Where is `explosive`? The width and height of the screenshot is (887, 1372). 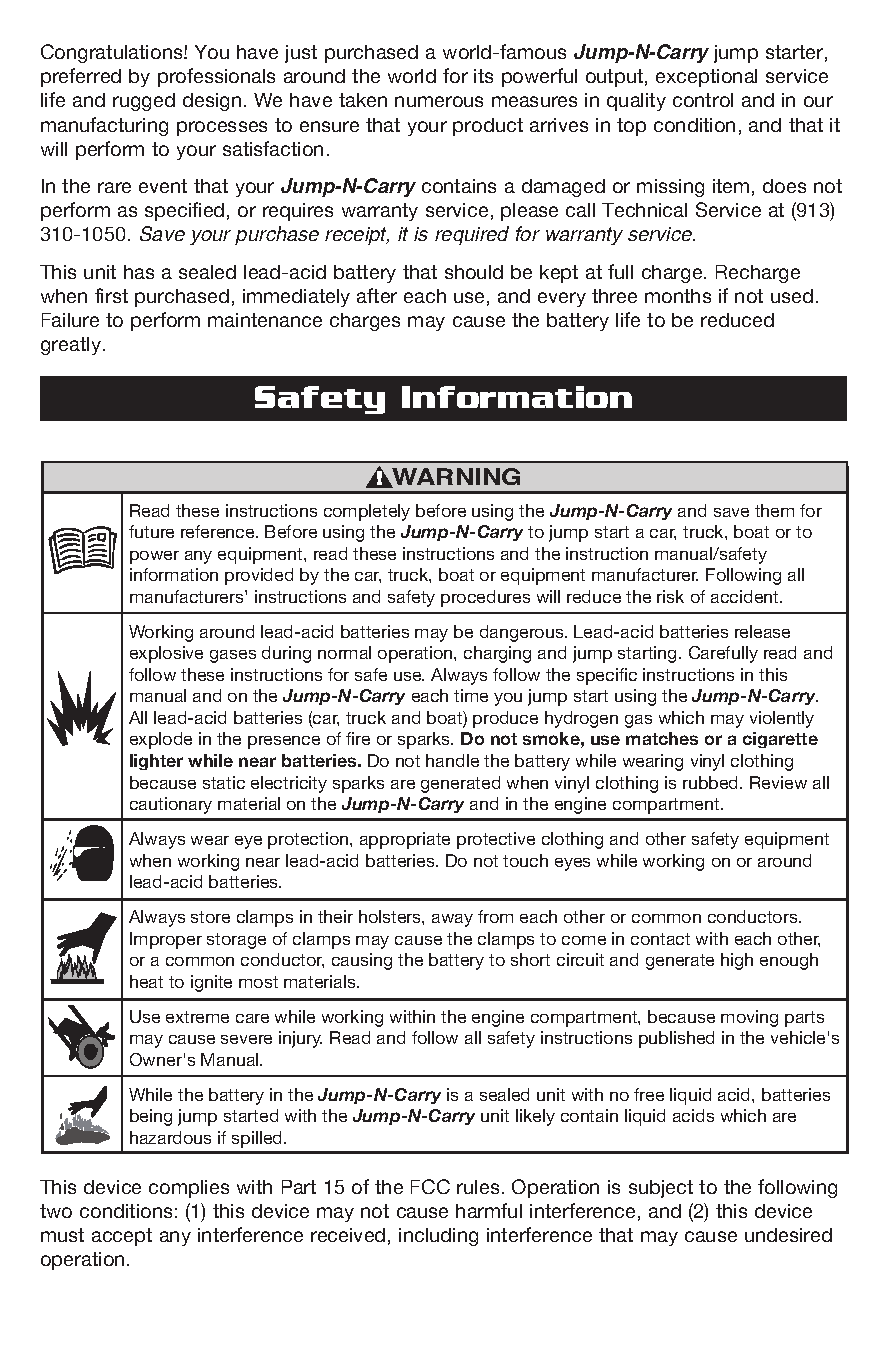
explosive is located at coordinates (166, 654).
